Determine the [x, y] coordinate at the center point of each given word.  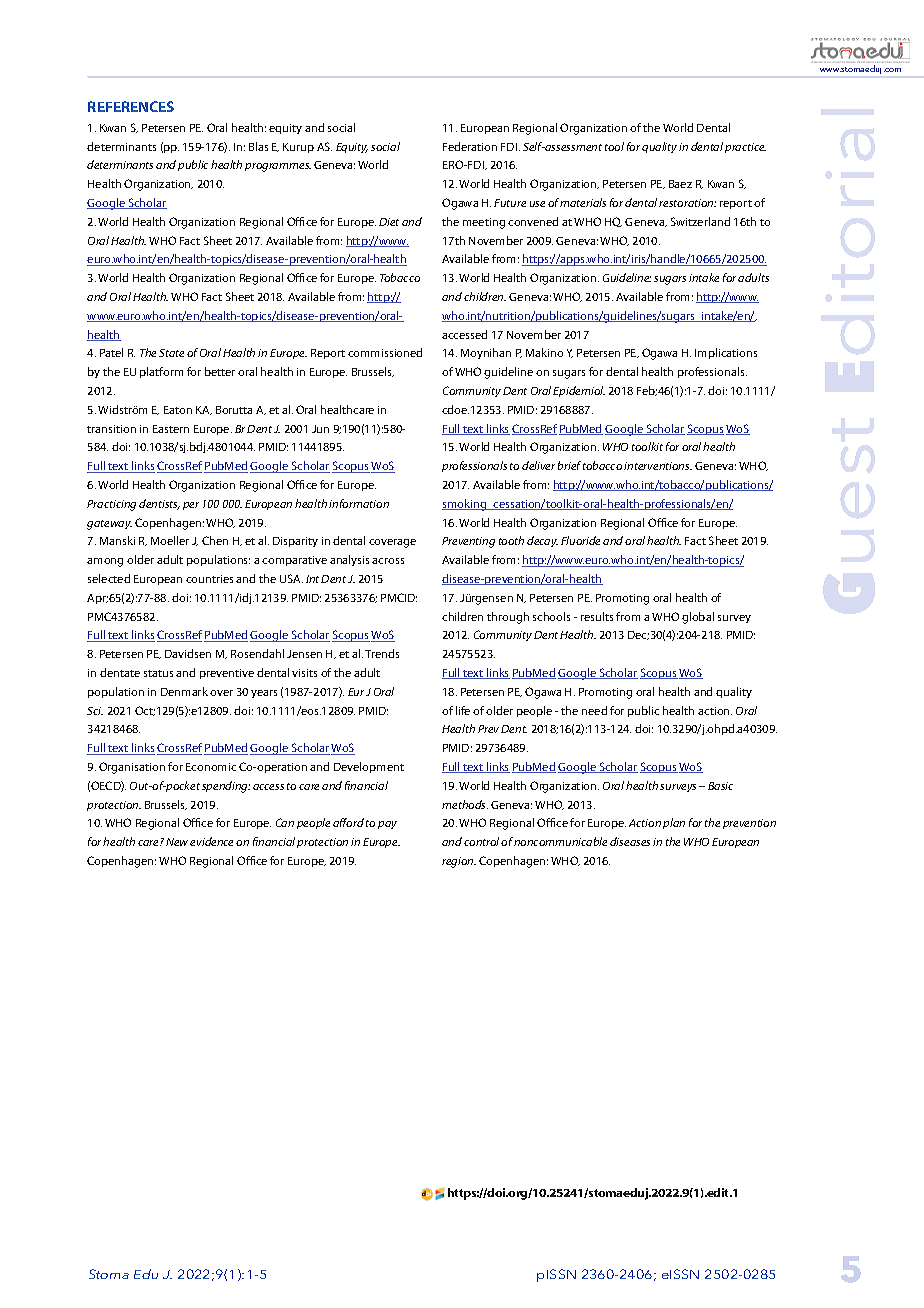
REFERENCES [131, 106]
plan [674, 823]
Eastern [171, 429]
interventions [658, 466]
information [359, 503]
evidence [211, 841]
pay [387, 825]
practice [745, 148]
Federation [470, 146]
